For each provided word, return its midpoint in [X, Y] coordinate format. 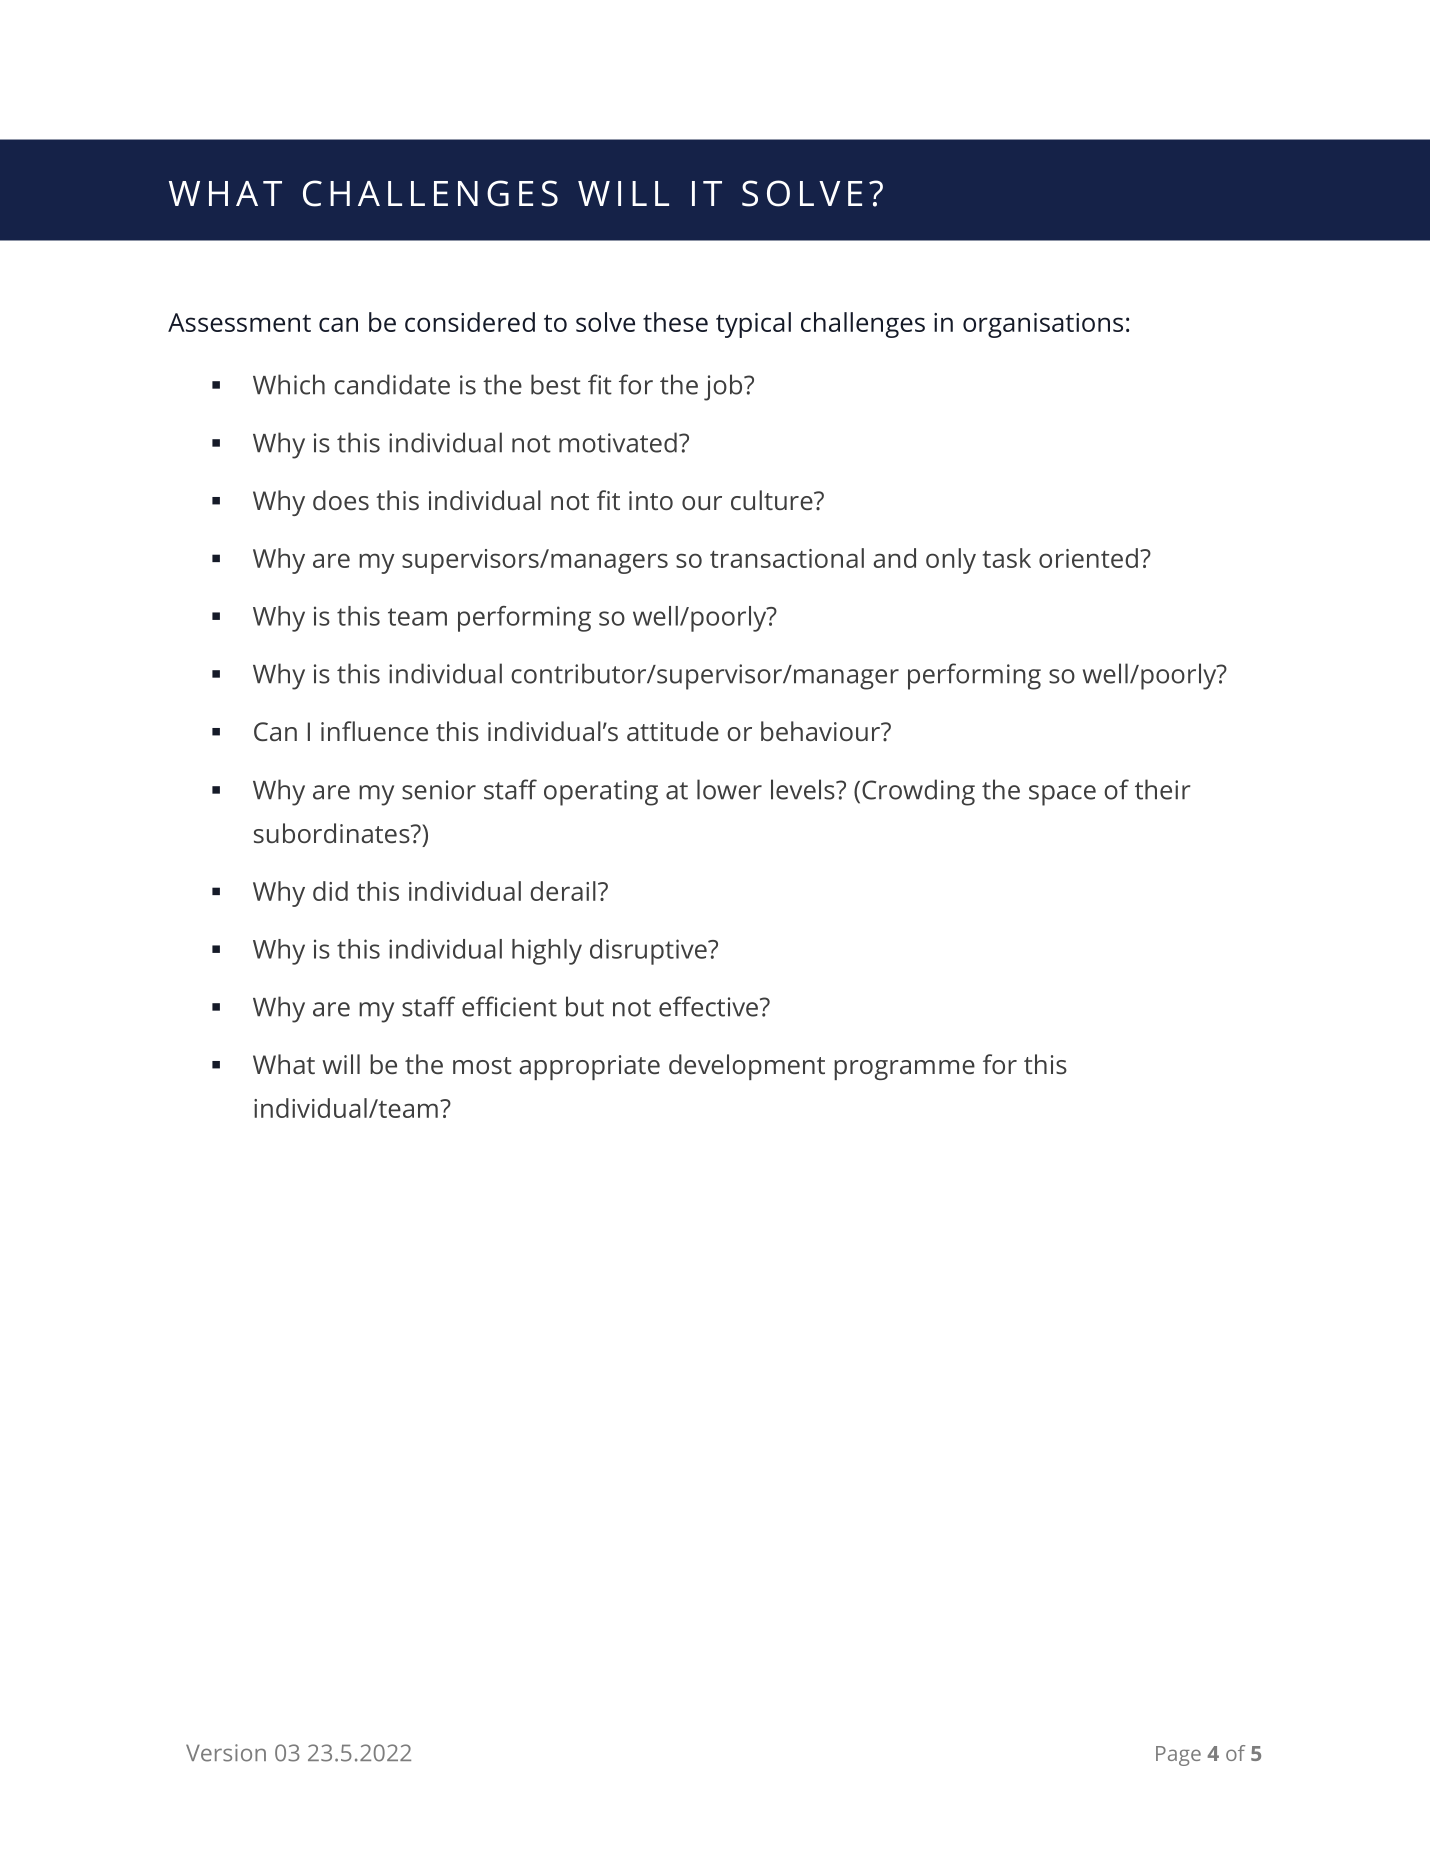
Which [289, 384]
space [1062, 795]
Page [1178, 1756]
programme [904, 1070]
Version [226, 1753]
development [747, 1067]
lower [729, 789]
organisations [1043, 325]
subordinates [333, 833]
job [724, 387]
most [482, 1065]
